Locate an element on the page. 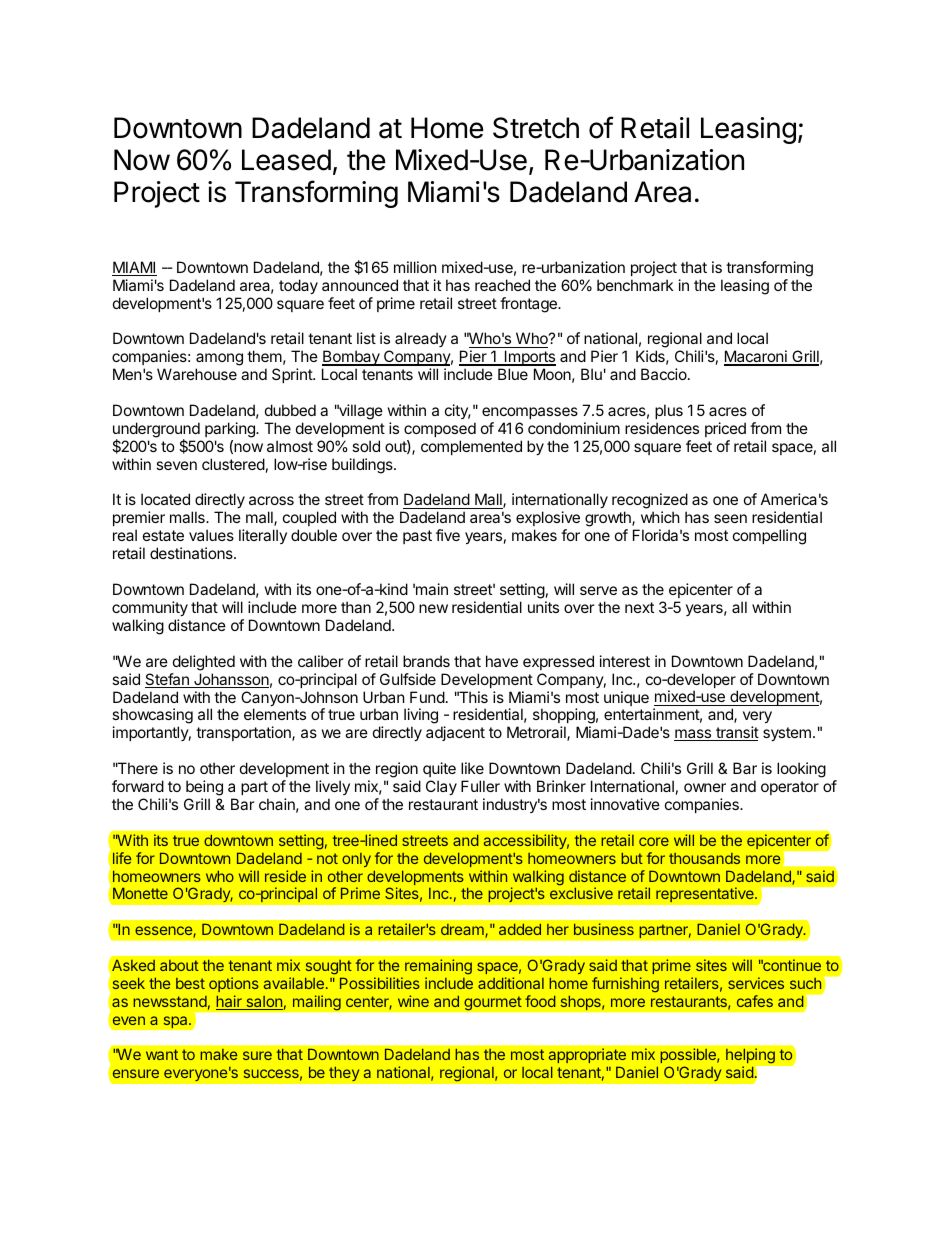  Warehouse is located at coordinates (197, 374).
